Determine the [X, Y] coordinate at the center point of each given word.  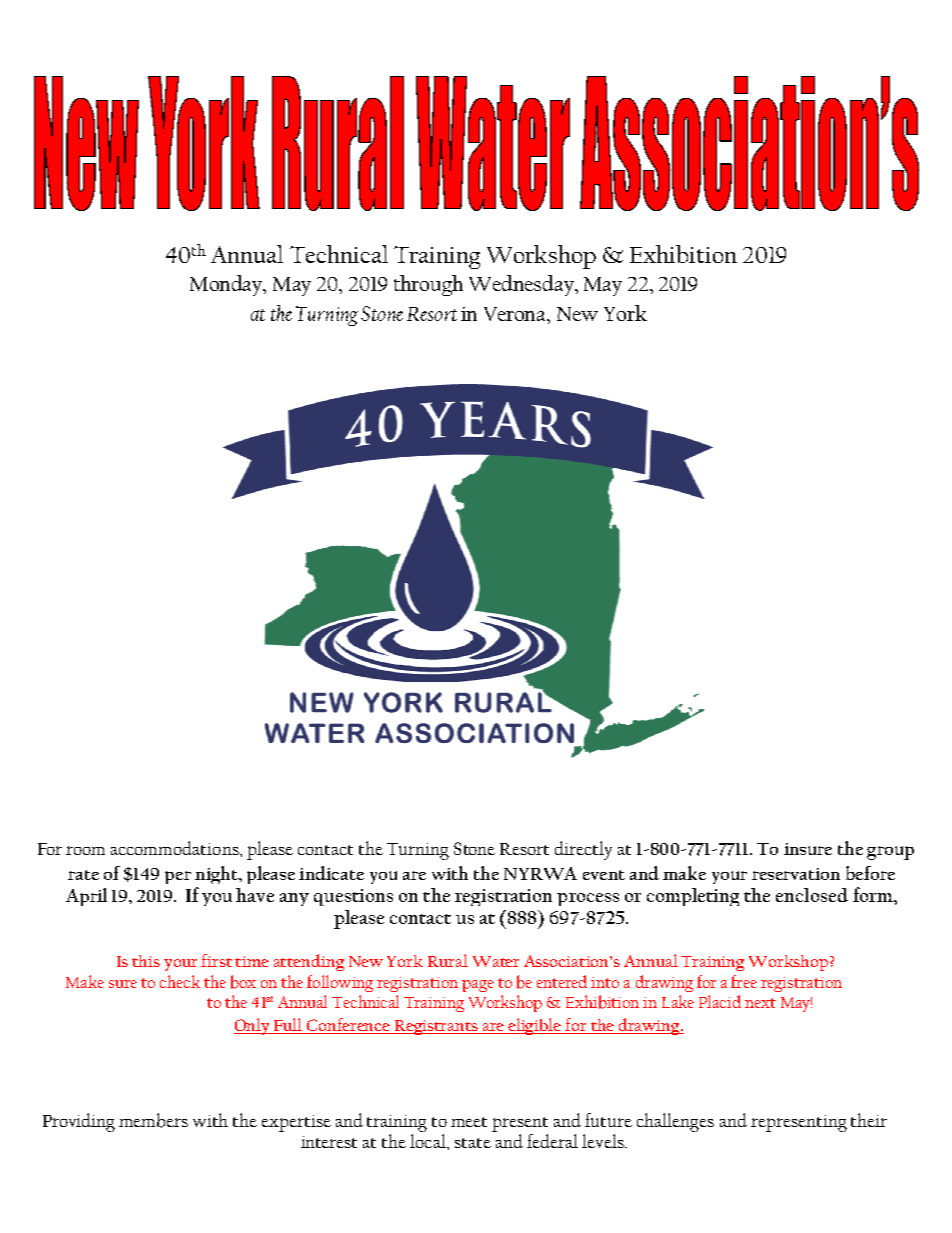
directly [583, 850]
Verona [516, 314]
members [153, 1120]
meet [469, 1122]
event [604, 875]
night [217, 875]
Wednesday [523, 285]
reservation [796, 874]
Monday [228, 285]
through [428, 285]
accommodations [176, 848]
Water [496, 961]
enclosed [812, 895]
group [890, 853]
